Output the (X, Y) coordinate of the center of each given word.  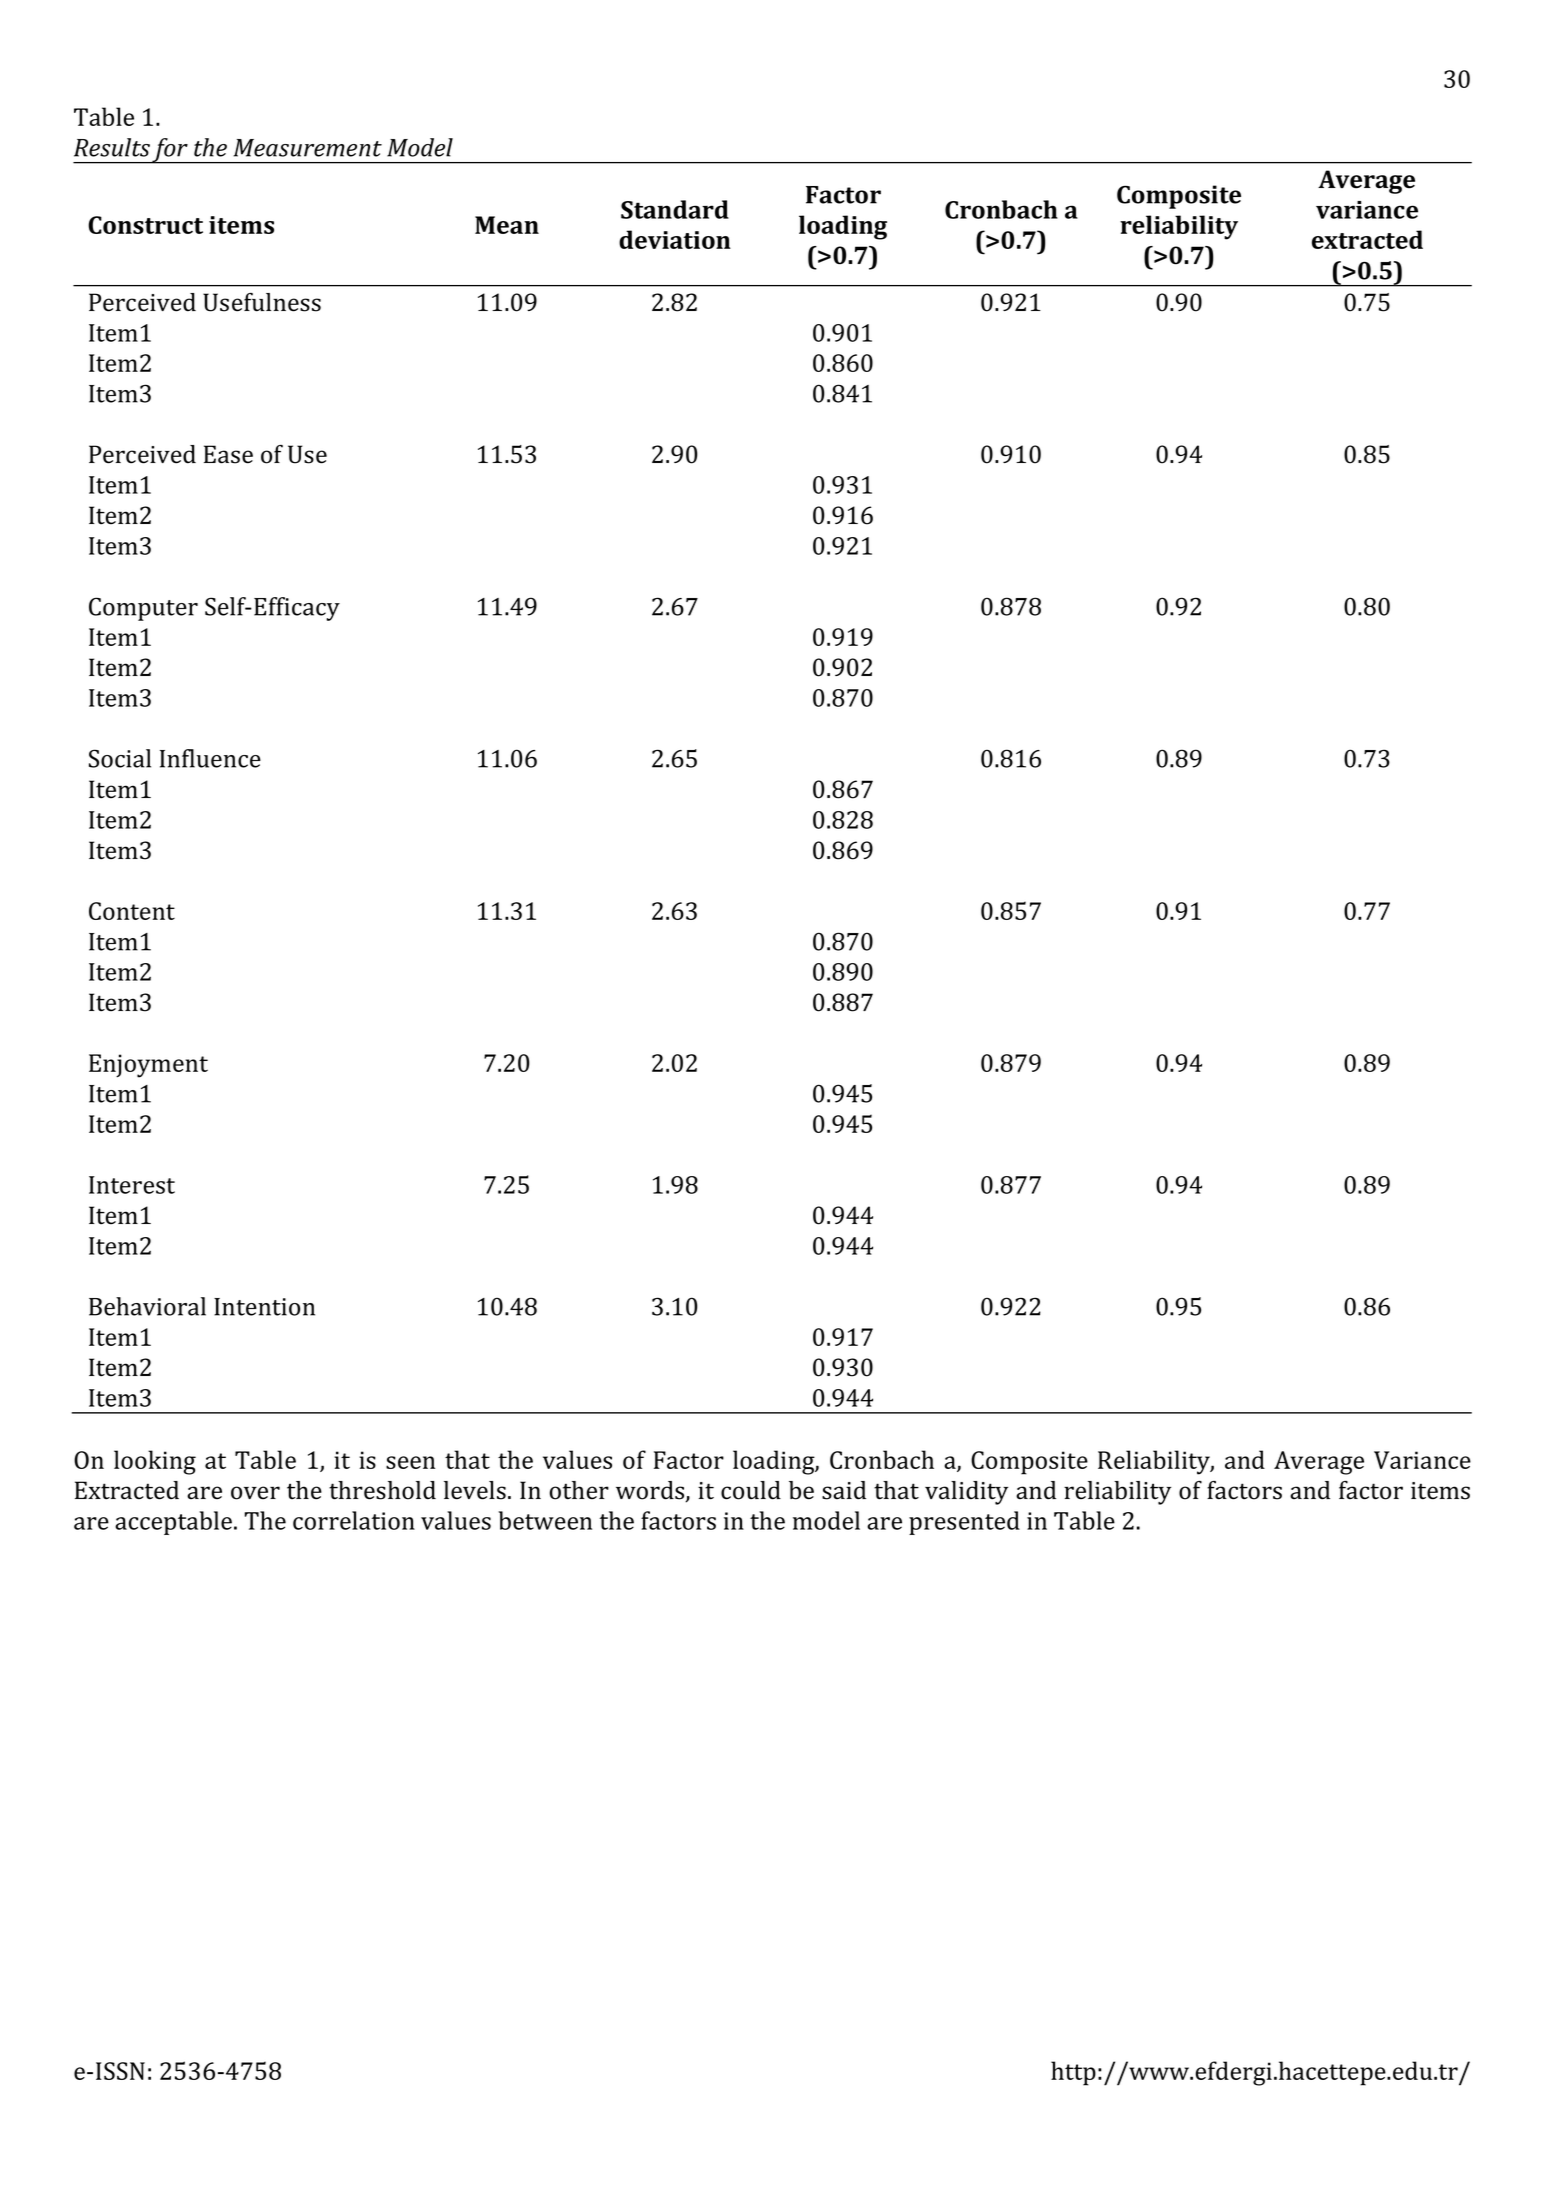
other (579, 1490)
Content (132, 911)
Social (120, 758)
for (170, 151)
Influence (210, 758)
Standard (675, 209)
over (255, 1493)
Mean (507, 225)
